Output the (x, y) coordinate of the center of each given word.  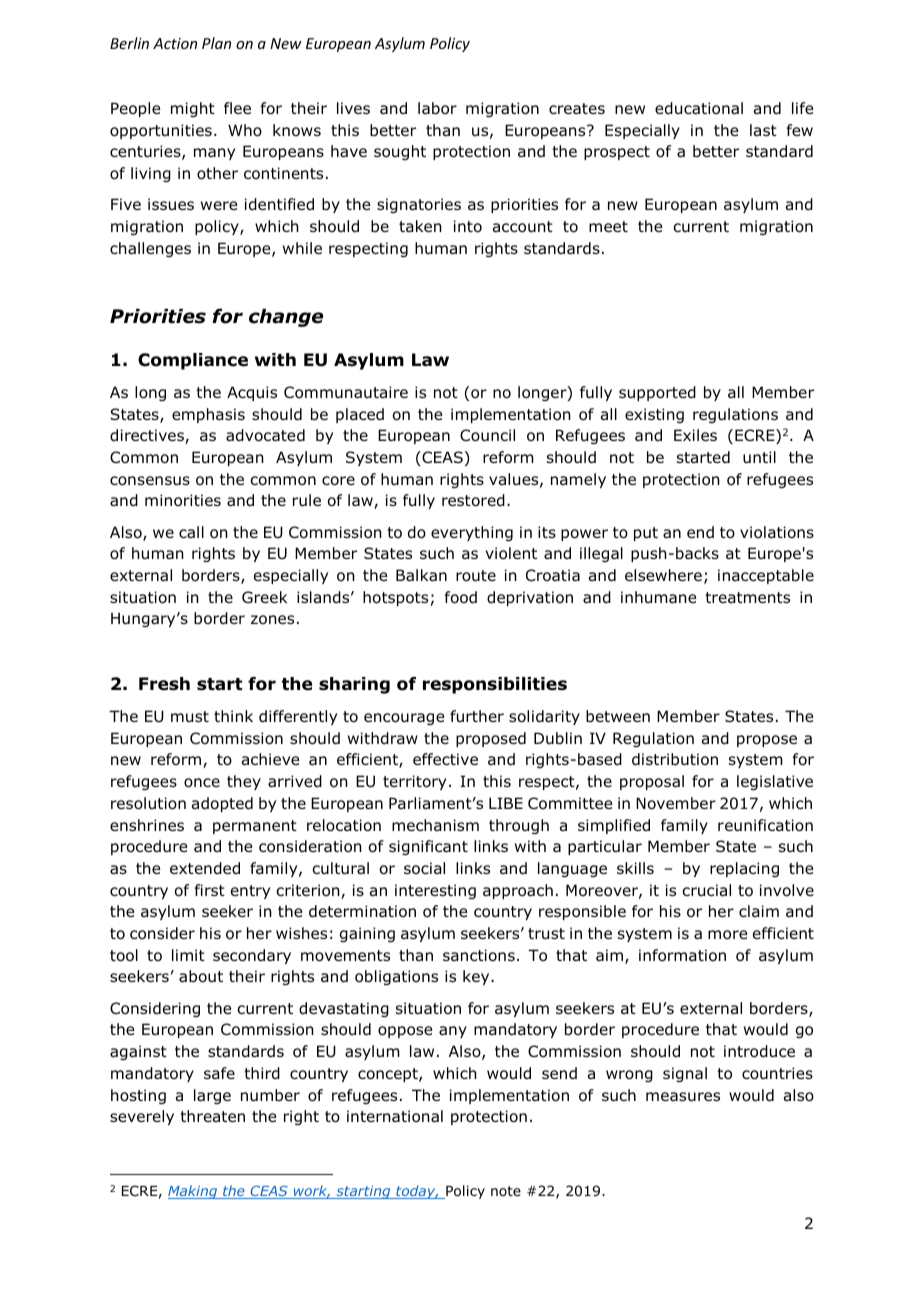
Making (194, 1192)
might (193, 109)
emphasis (208, 415)
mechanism (435, 825)
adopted (222, 804)
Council (487, 435)
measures (683, 1097)
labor (437, 108)
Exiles (695, 435)
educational (699, 108)
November (676, 803)
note (506, 1191)
